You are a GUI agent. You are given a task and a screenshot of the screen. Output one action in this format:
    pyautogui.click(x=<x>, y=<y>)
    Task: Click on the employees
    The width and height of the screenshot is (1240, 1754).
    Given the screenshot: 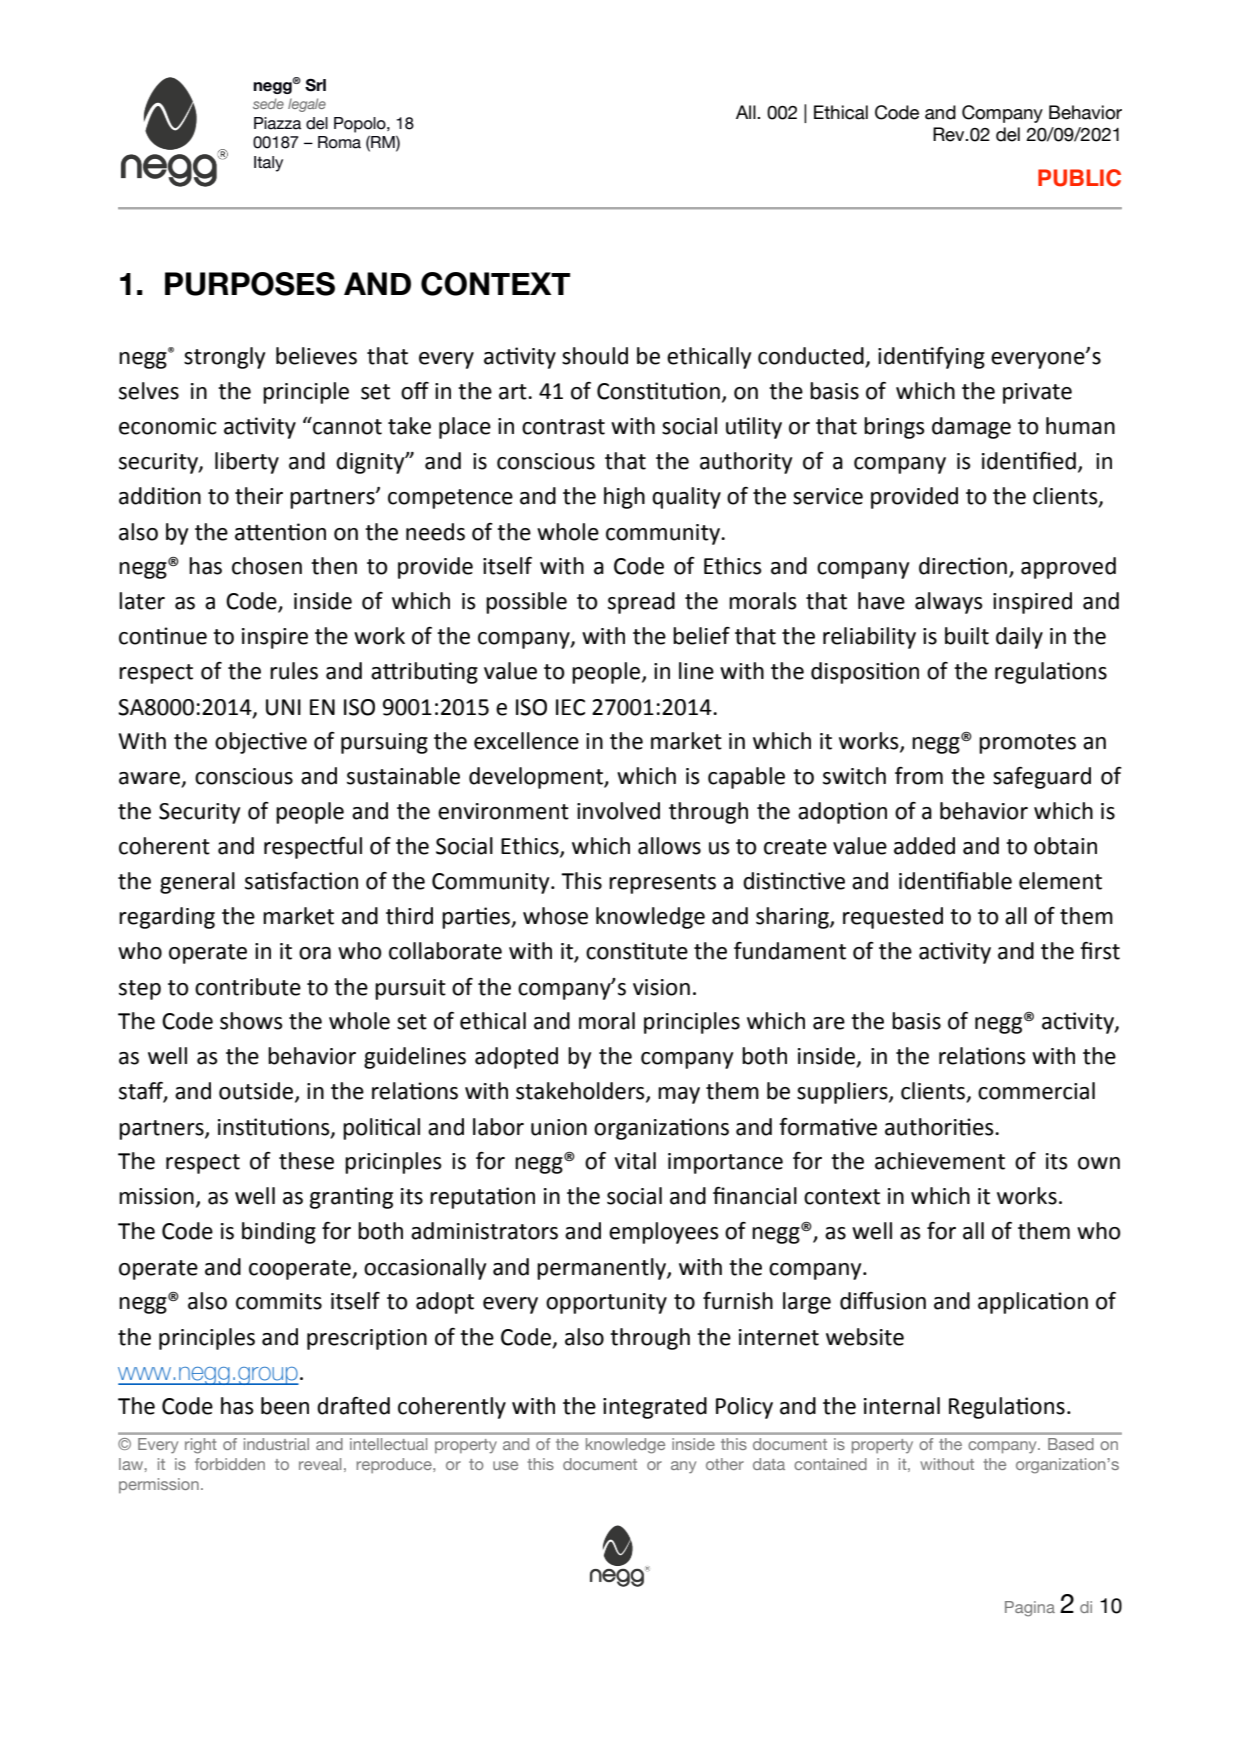 What is the action you would take?
    pyautogui.click(x=664, y=1233)
